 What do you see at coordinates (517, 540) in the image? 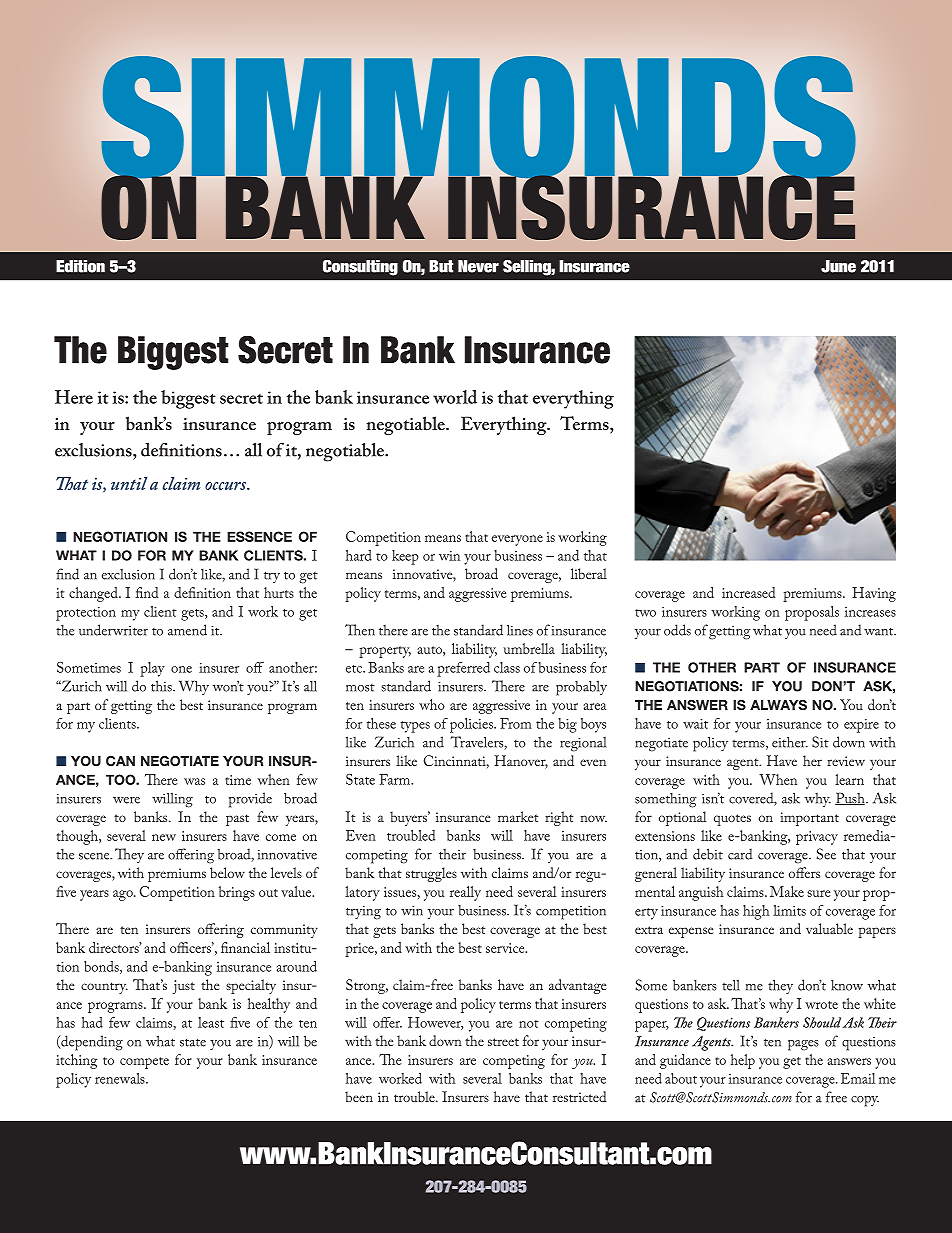
I see `everyone` at bounding box center [517, 540].
